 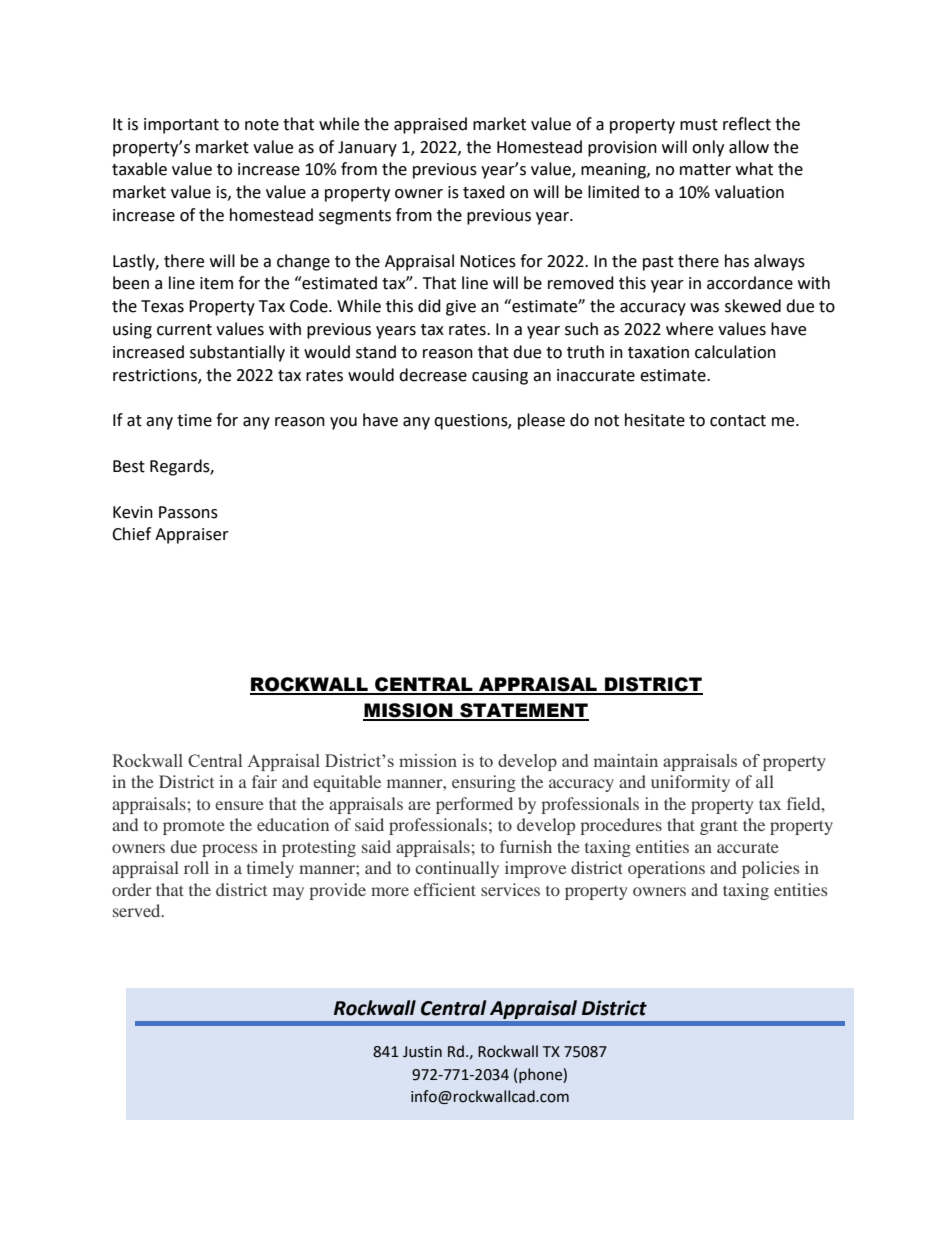 I want to click on important, so click(x=181, y=126).
